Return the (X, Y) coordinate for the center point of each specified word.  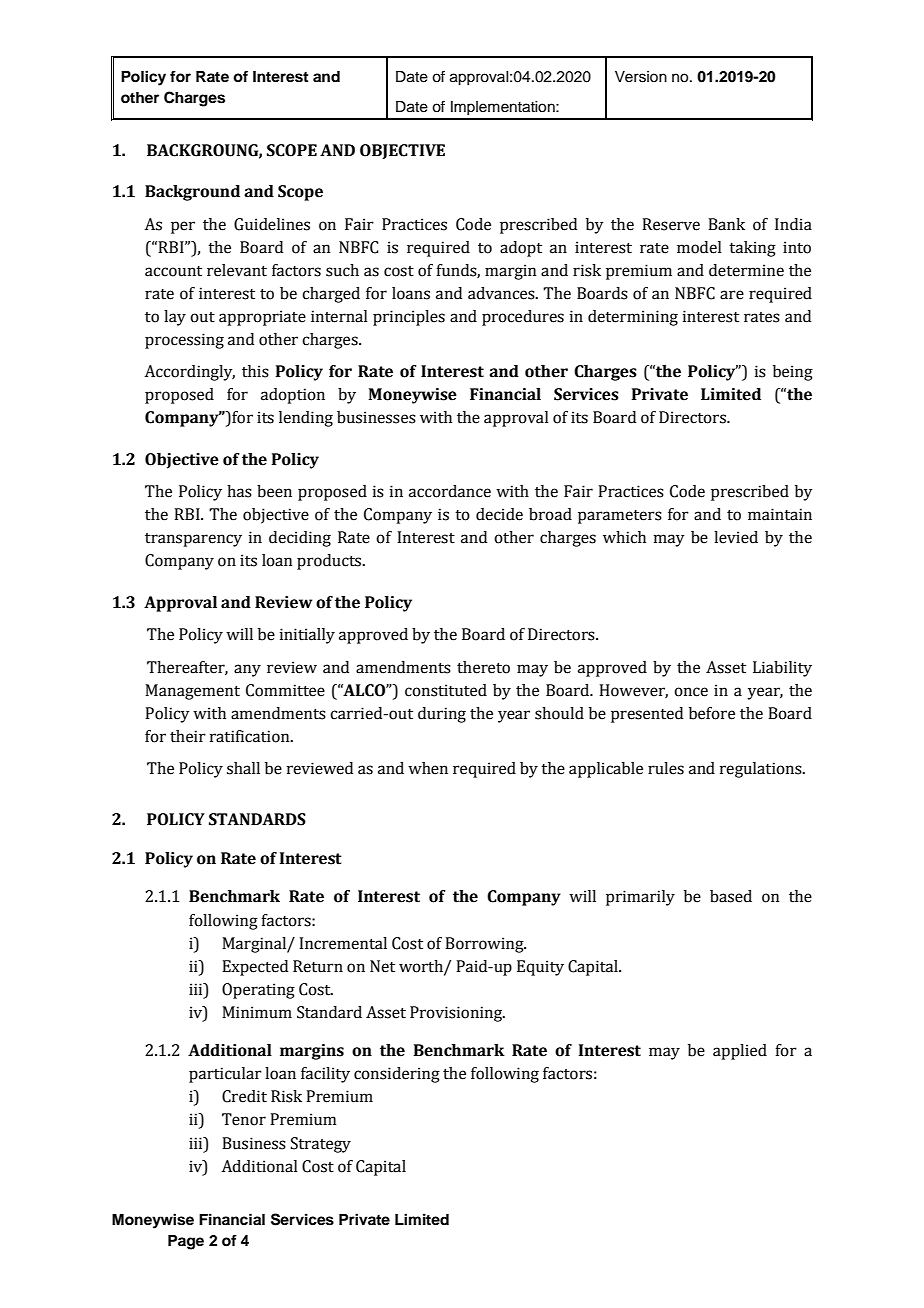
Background (192, 193)
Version (641, 77)
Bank (726, 224)
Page (186, 1242)
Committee (285, 690)
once (691, 692)
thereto (483, 667)
